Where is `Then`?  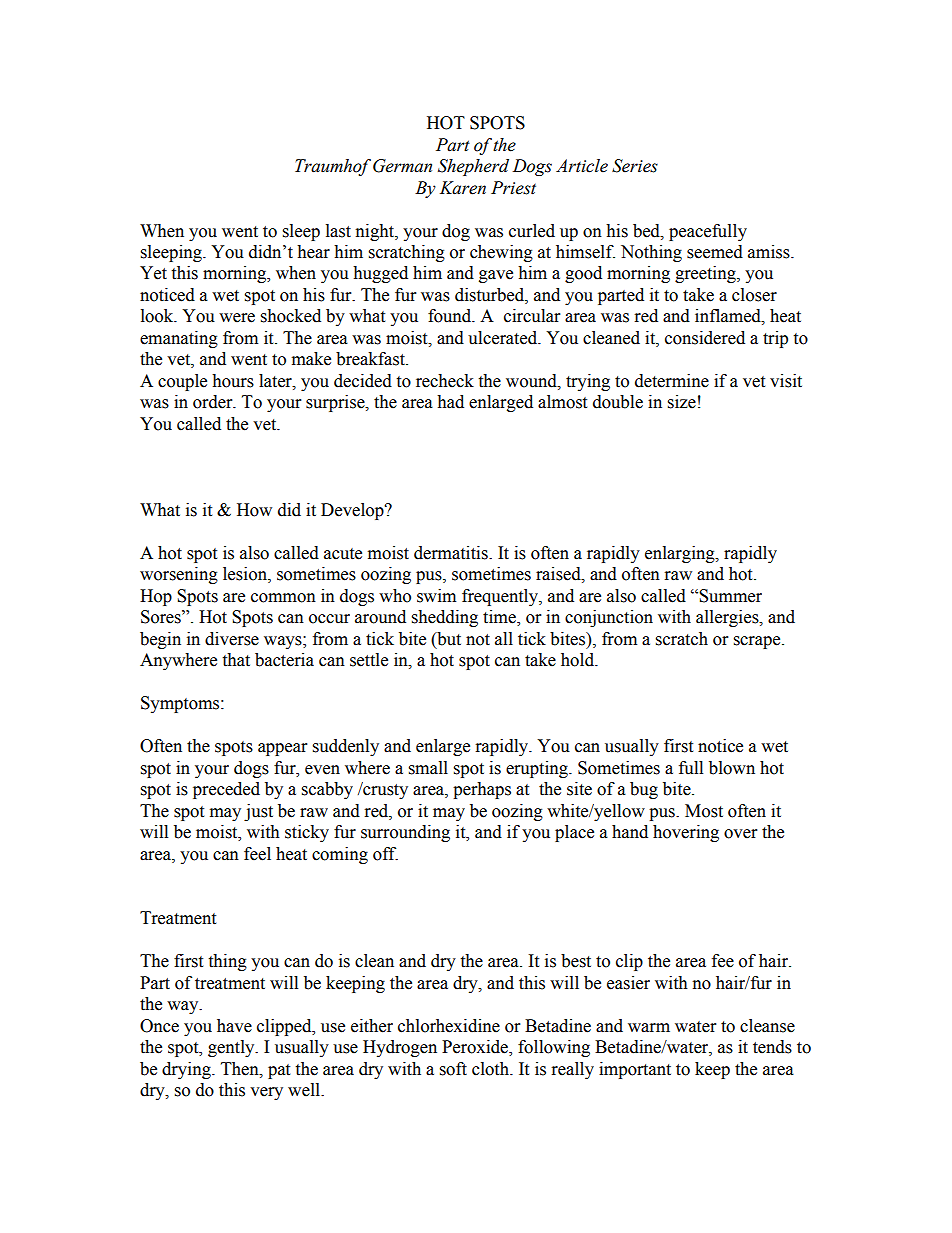 Then is located at coordinates (241, 1069).
